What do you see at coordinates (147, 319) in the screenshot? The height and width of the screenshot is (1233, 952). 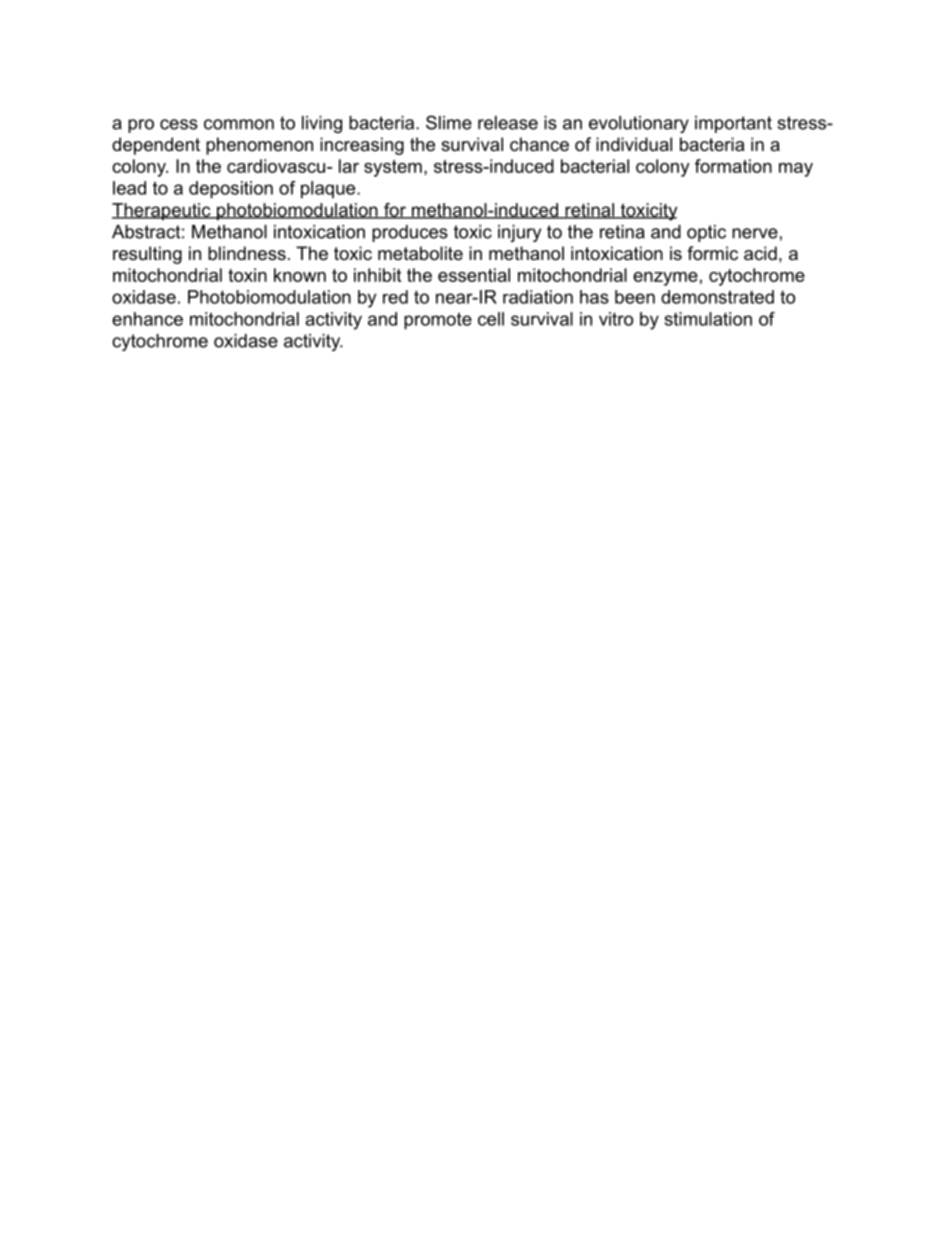 I see `enhance` at bounding box center [147, 319].
